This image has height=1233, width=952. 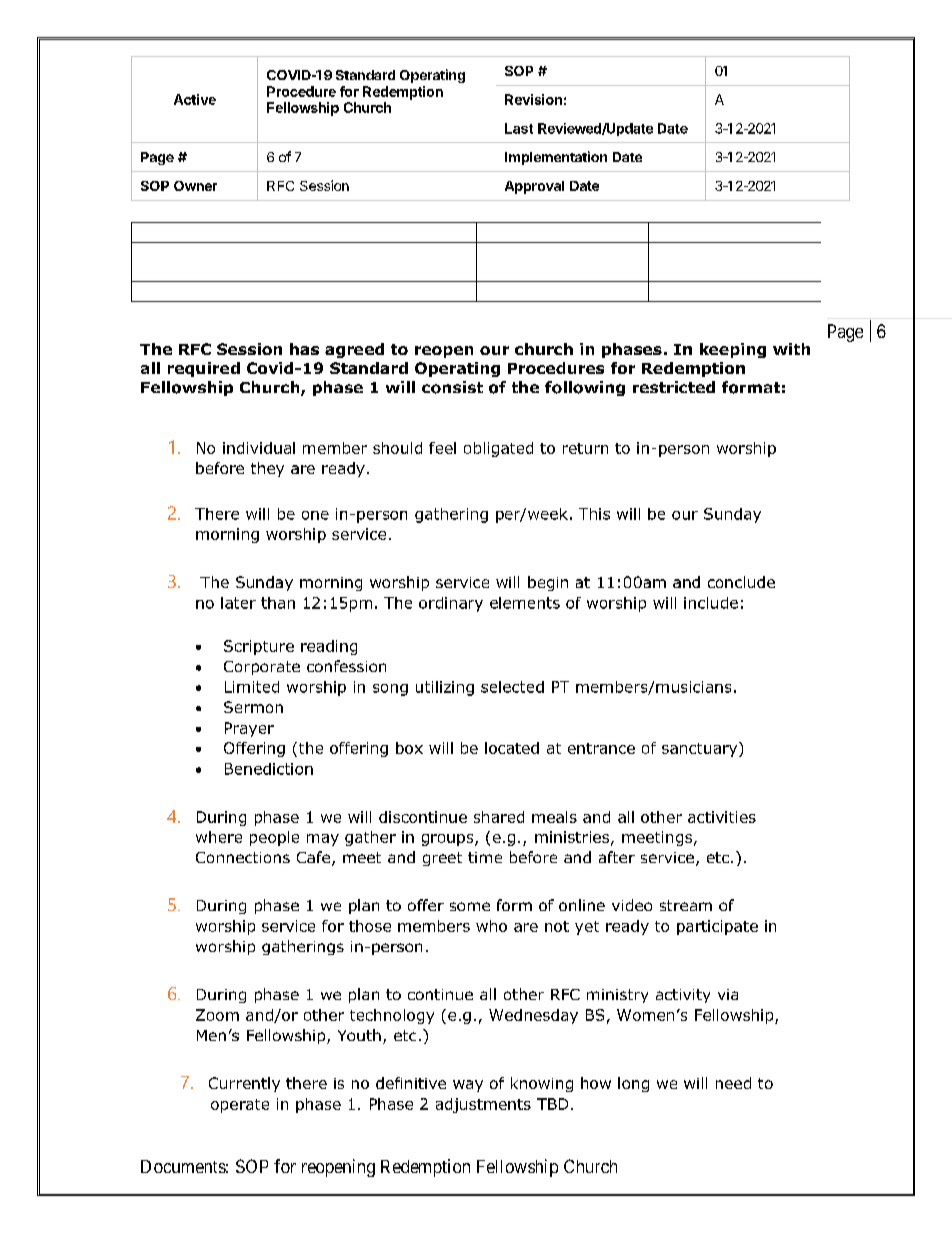 I want to click on way, so click(x=468, y=1086).
